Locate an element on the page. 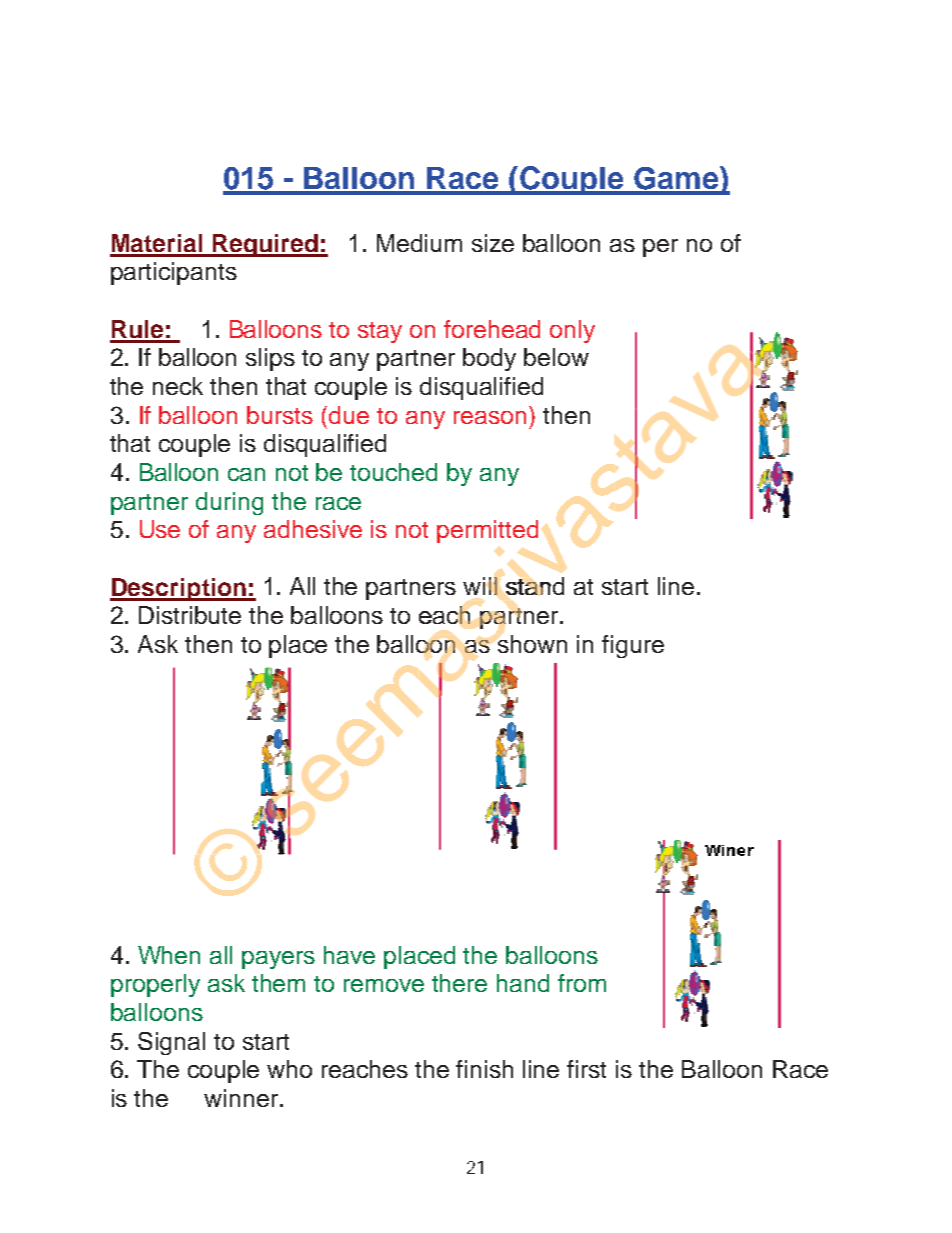 The image size is (952, 1233). only is located at coordinates (572, 331).
